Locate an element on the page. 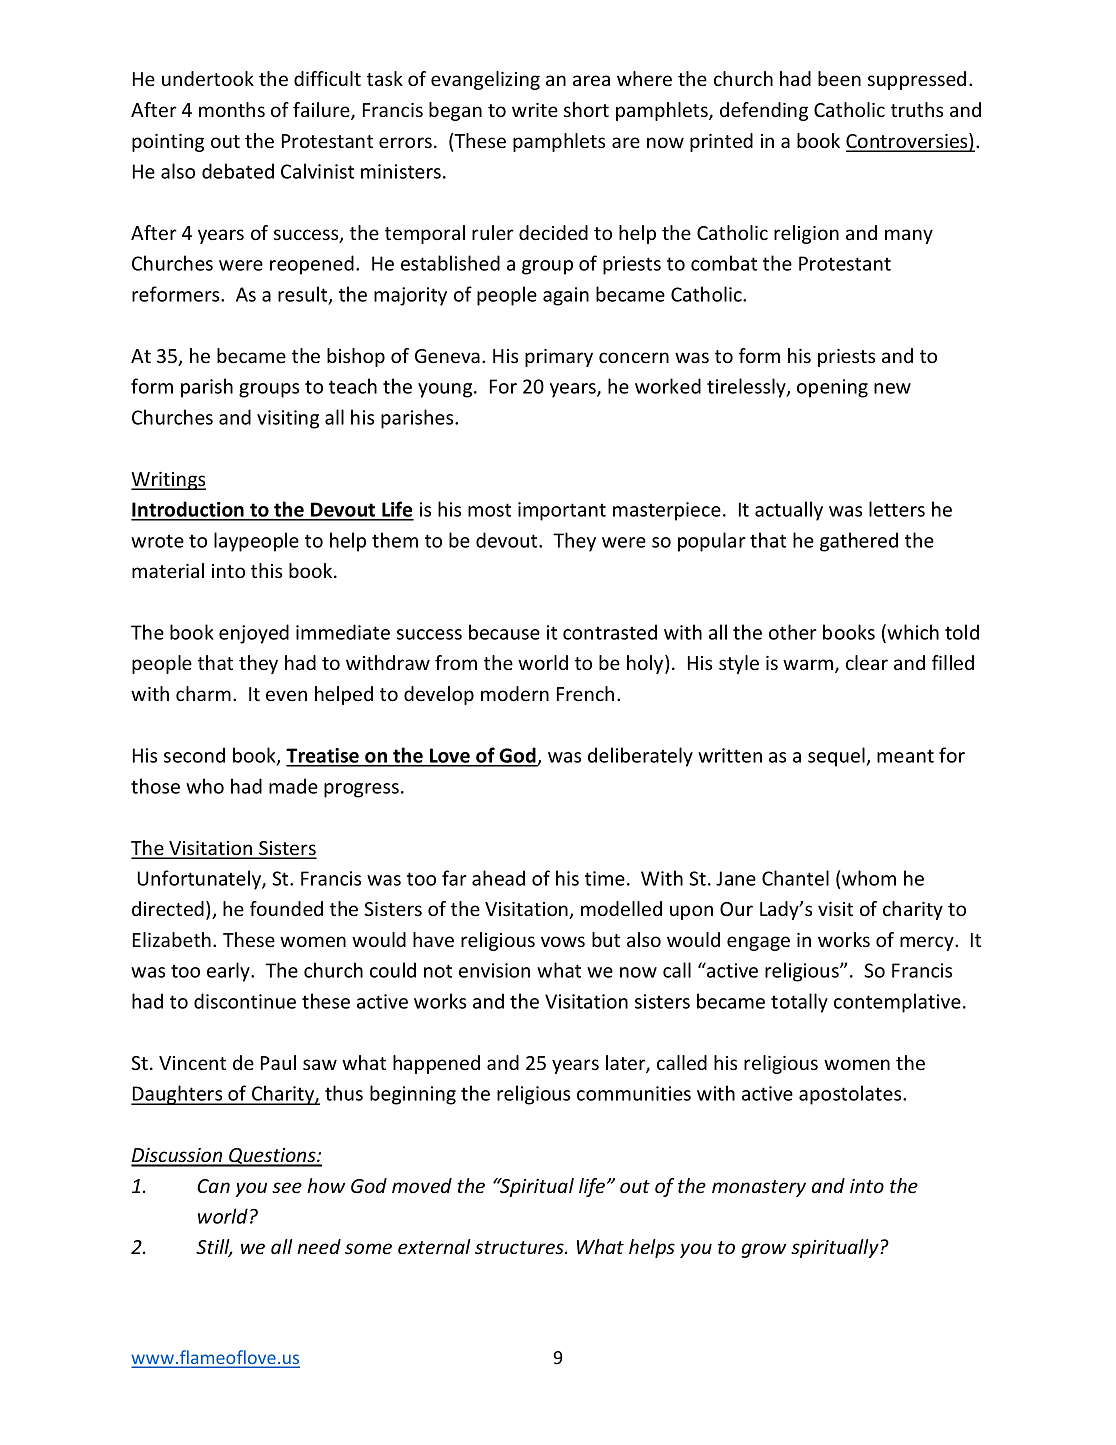  French is located at coordinates (585, 693).
